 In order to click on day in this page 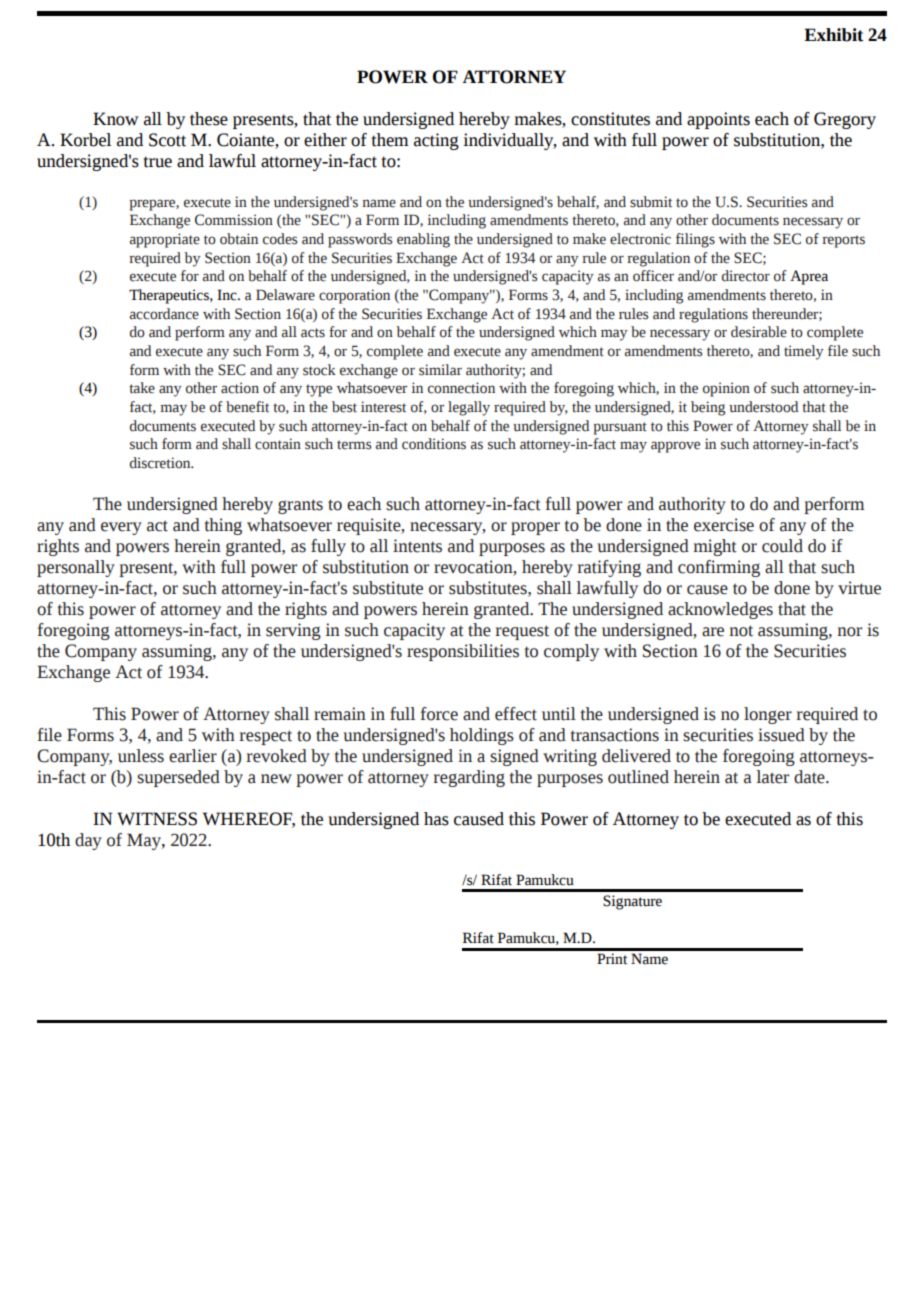, I will do `click(88, 841)`.
